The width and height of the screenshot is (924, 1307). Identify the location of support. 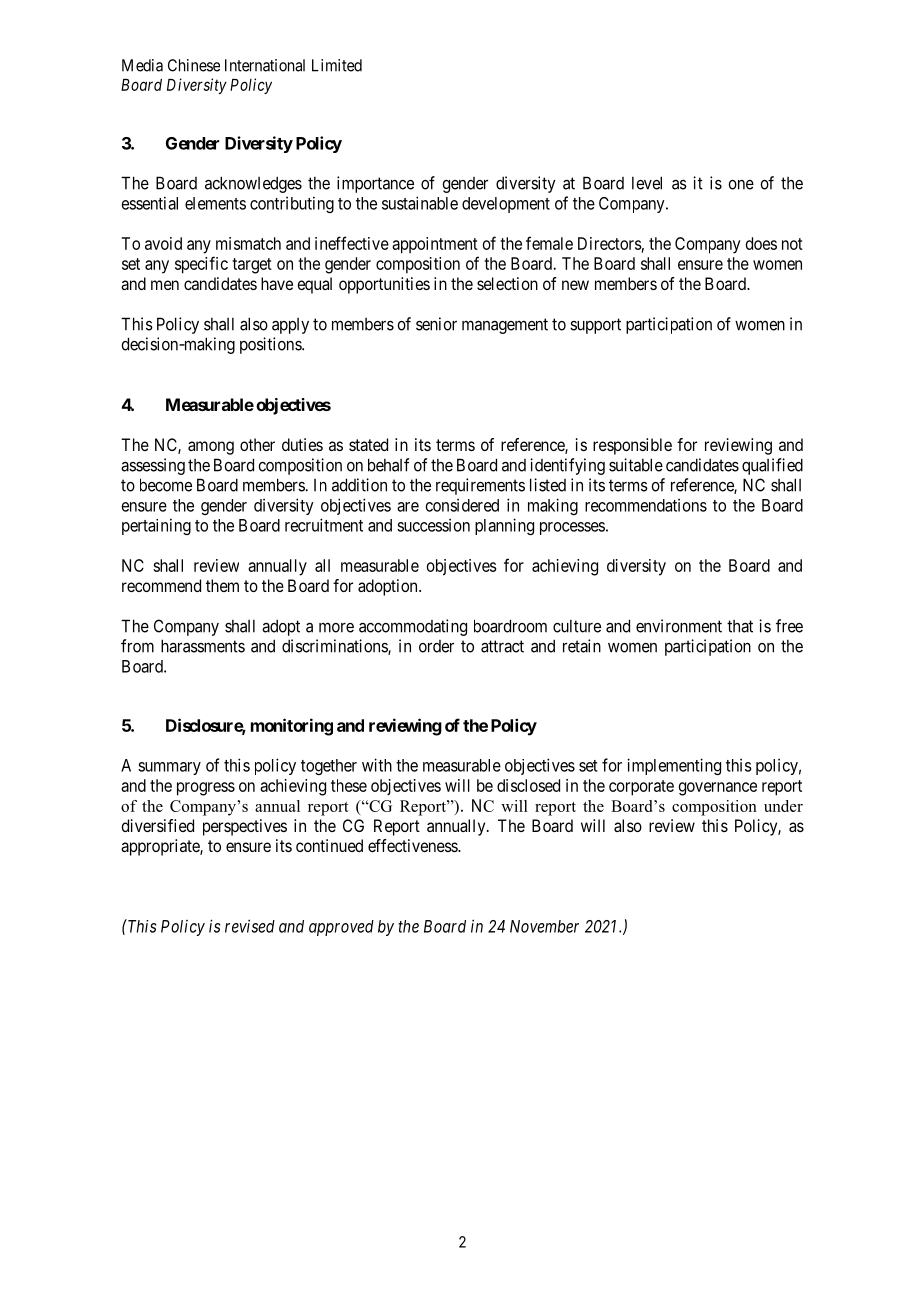
(595, 326).
